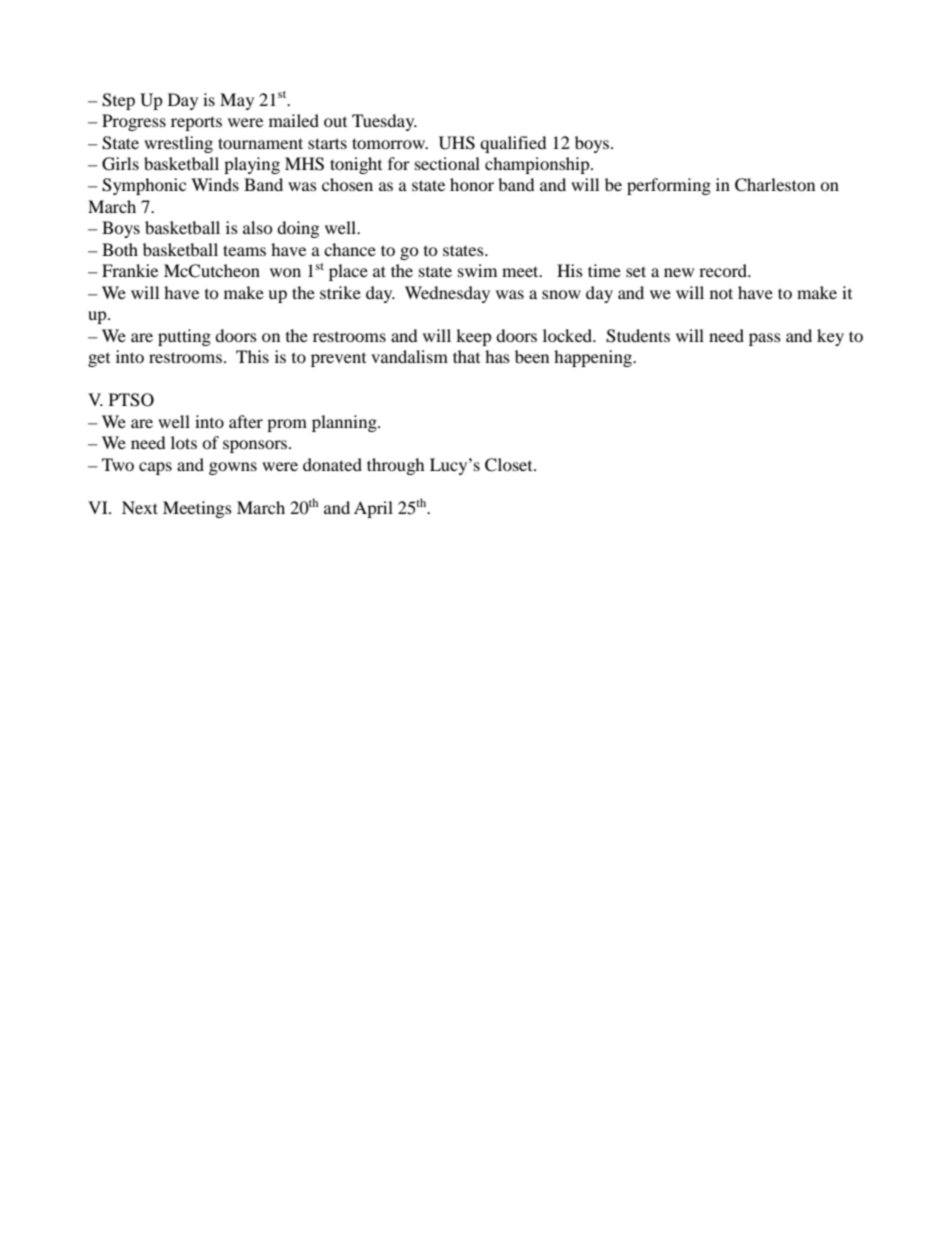  Describe the element at coordinates (140, 507) in the screenshot. I see `Next` at that location.
